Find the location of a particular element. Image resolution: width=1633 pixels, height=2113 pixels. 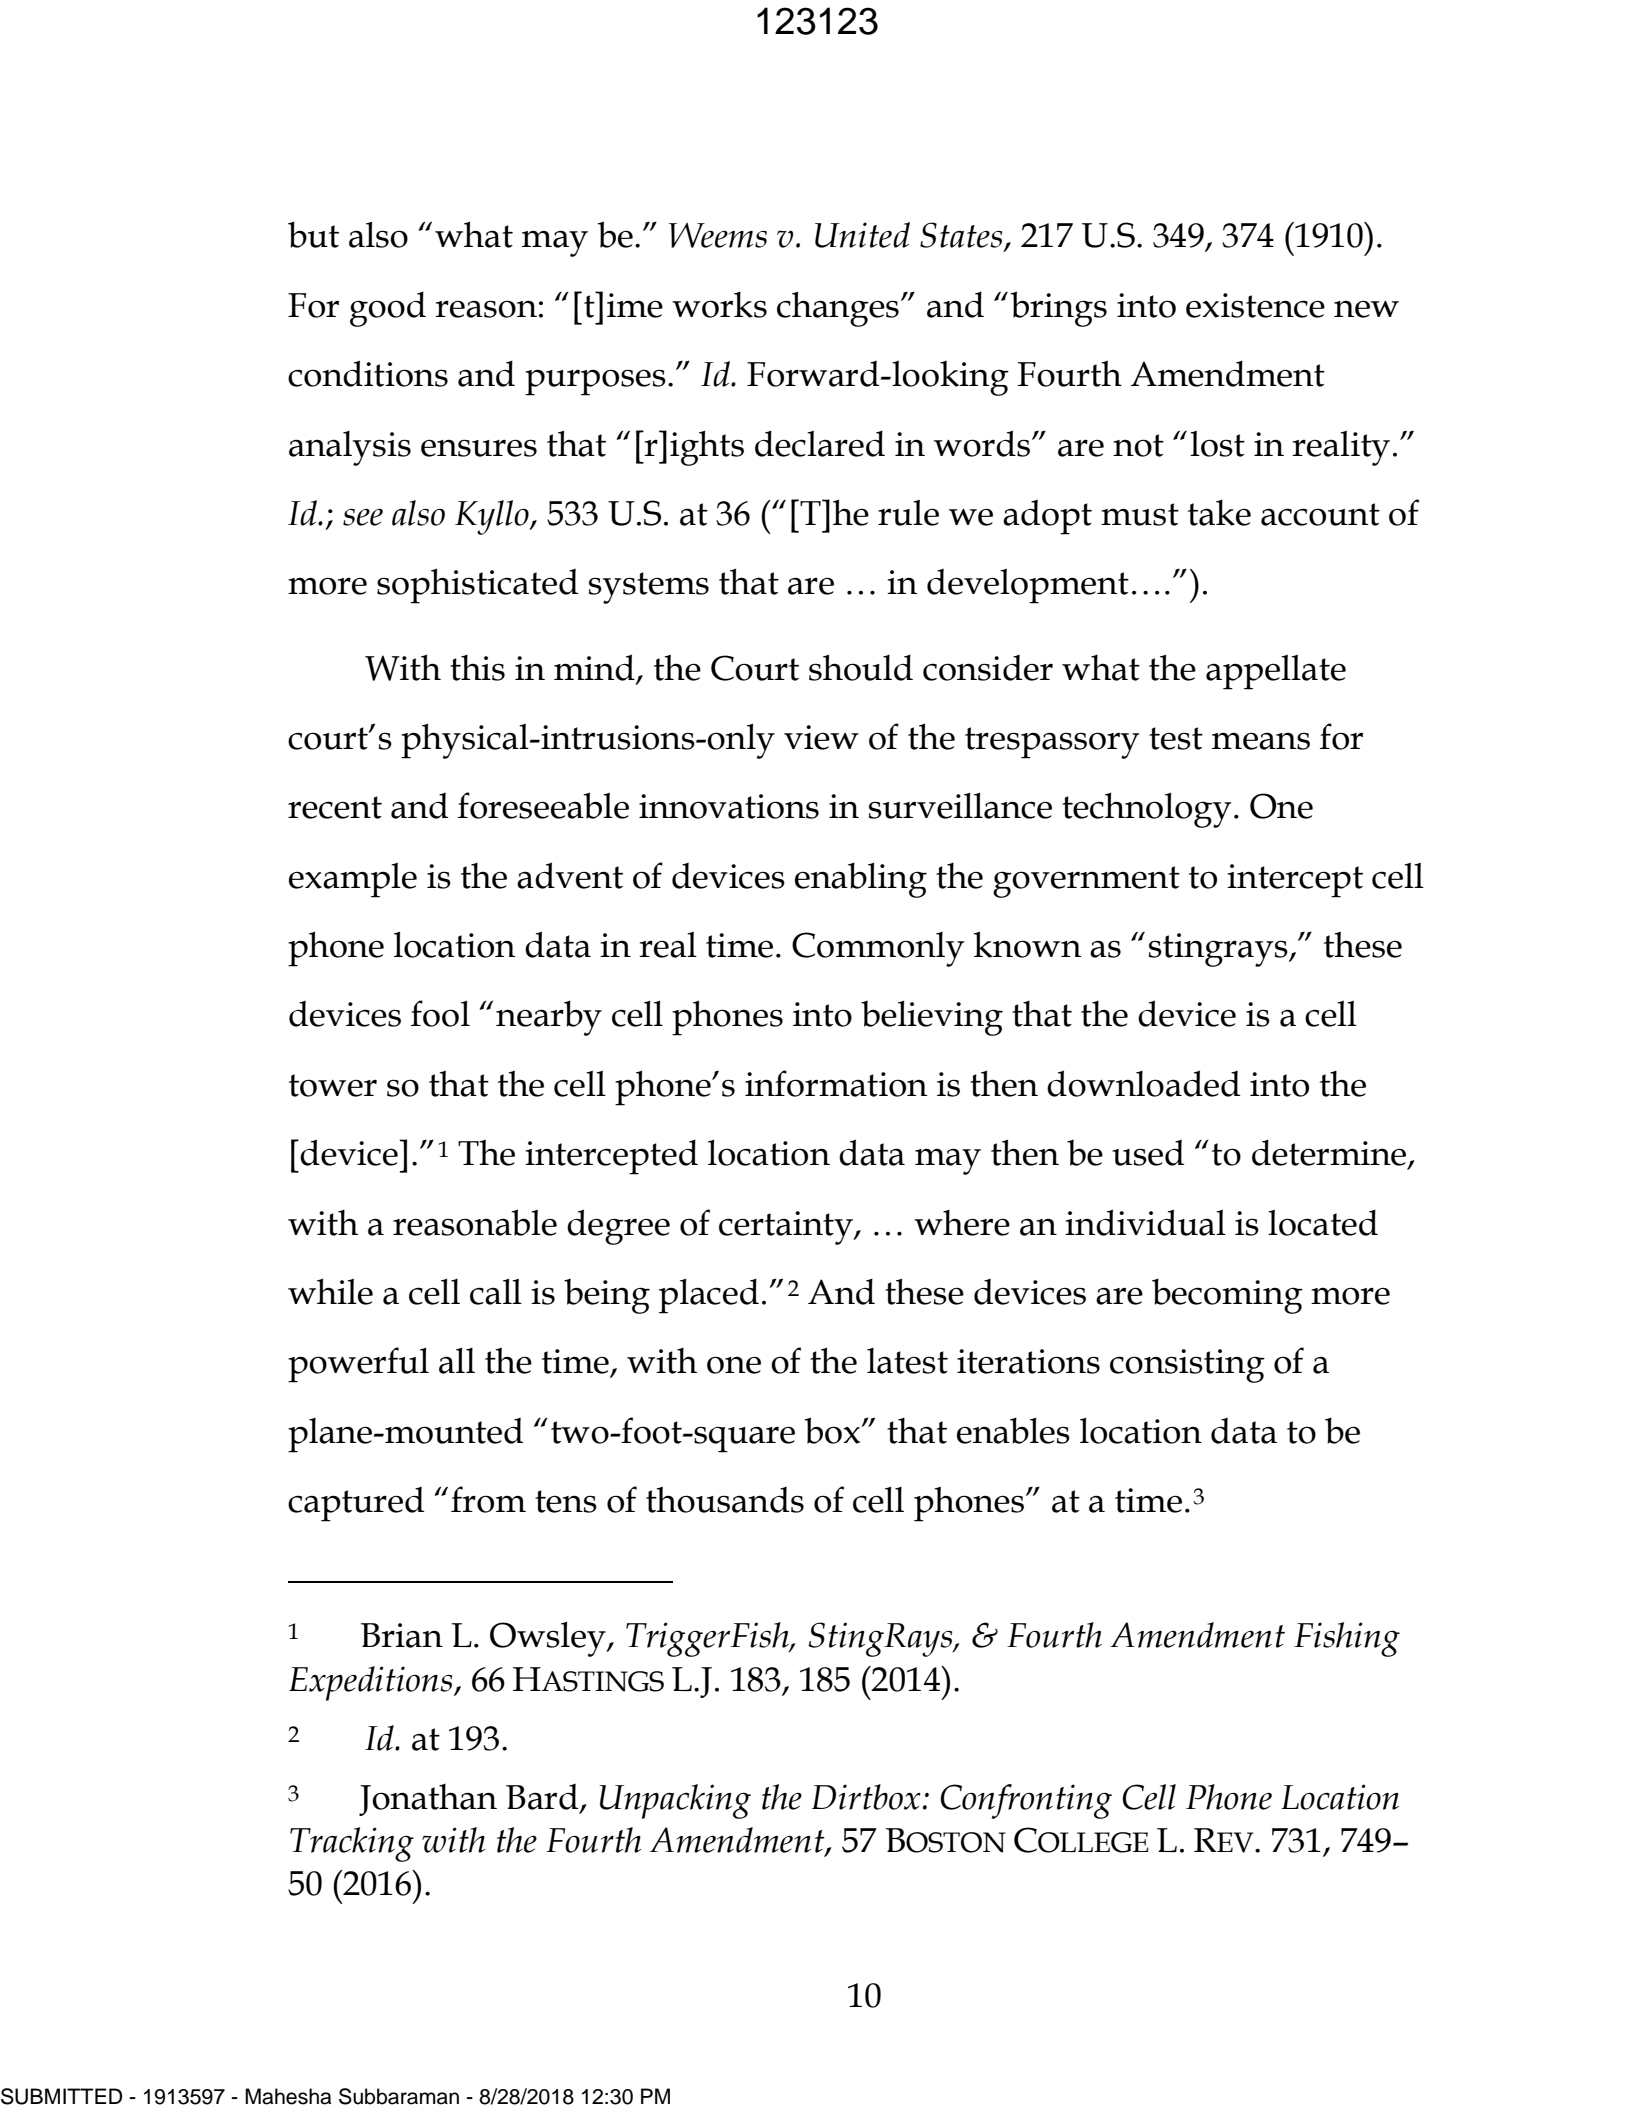

existence is located at coordinates (1255, 305).
